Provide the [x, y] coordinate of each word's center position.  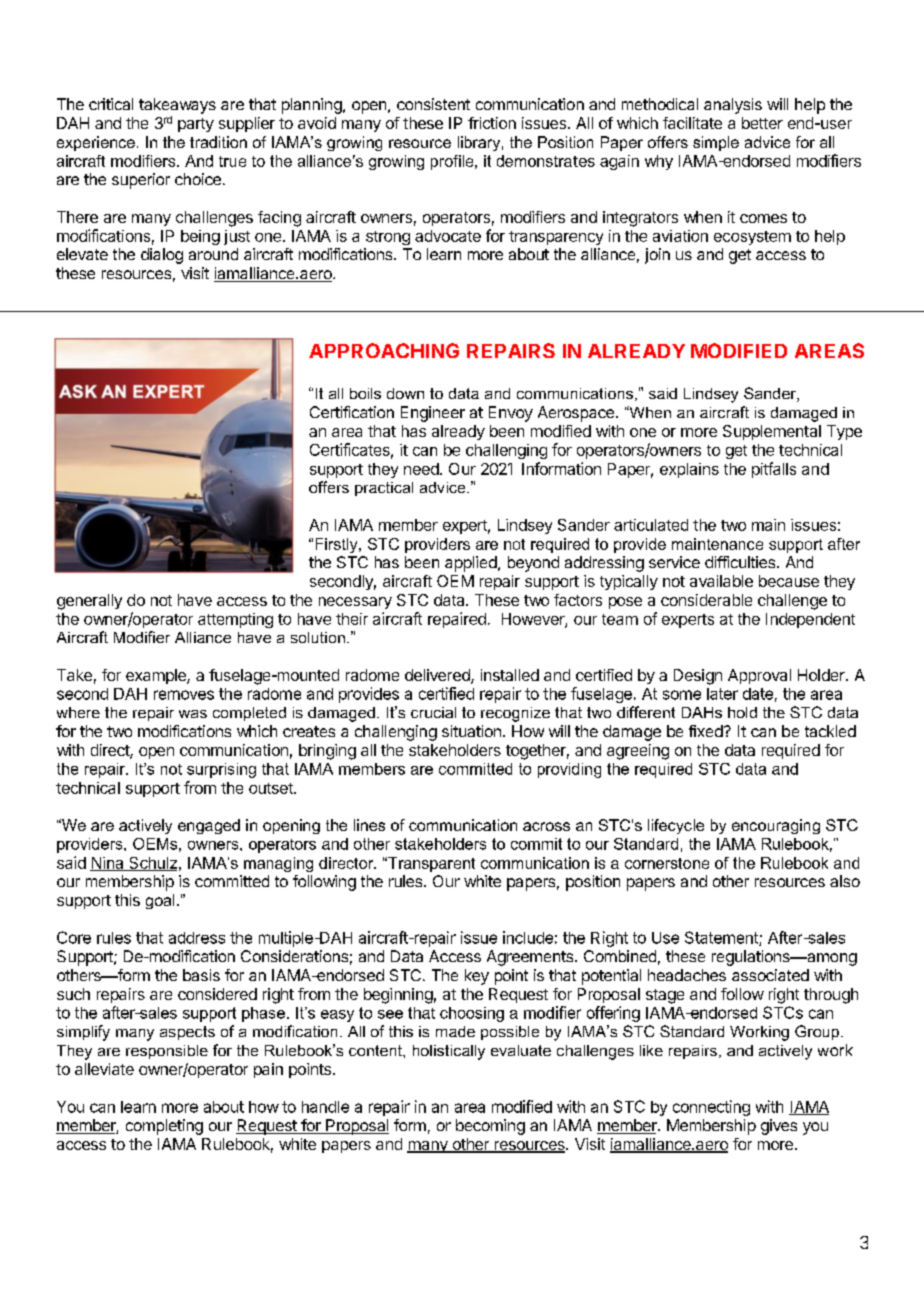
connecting [711, 1108]
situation [471, 731]
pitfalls [774, 470]
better [762, 123]
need [421, 469]
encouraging [776, 826]
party [196, 125]
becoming [490, 1127]
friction [492, 123]
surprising [221, 770]
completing [164, 1127]
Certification [352, 412]
